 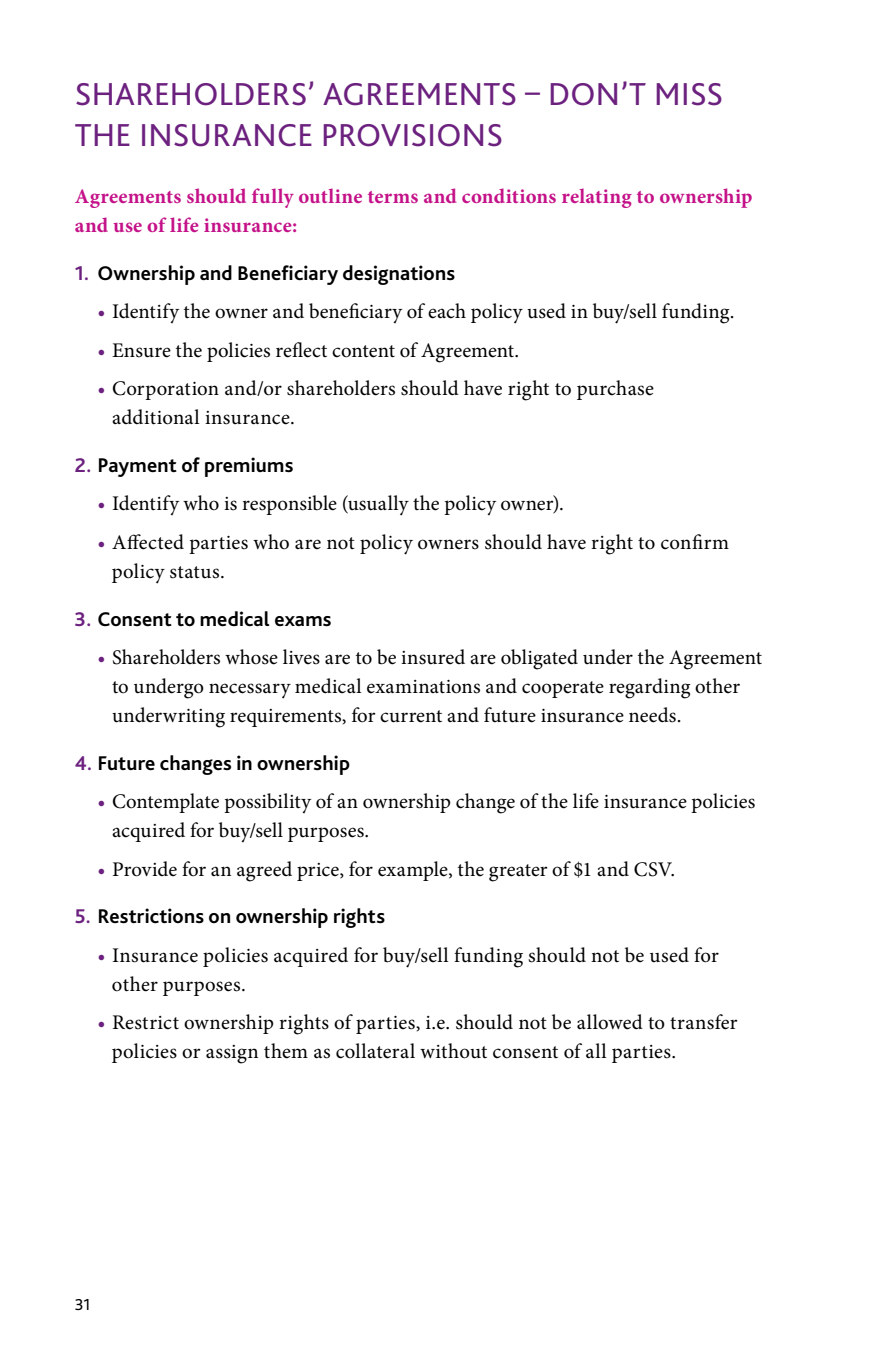 What do you see at coordinates (273, 198) in the page?
I see `fully` at bounding box center [273, 198].
